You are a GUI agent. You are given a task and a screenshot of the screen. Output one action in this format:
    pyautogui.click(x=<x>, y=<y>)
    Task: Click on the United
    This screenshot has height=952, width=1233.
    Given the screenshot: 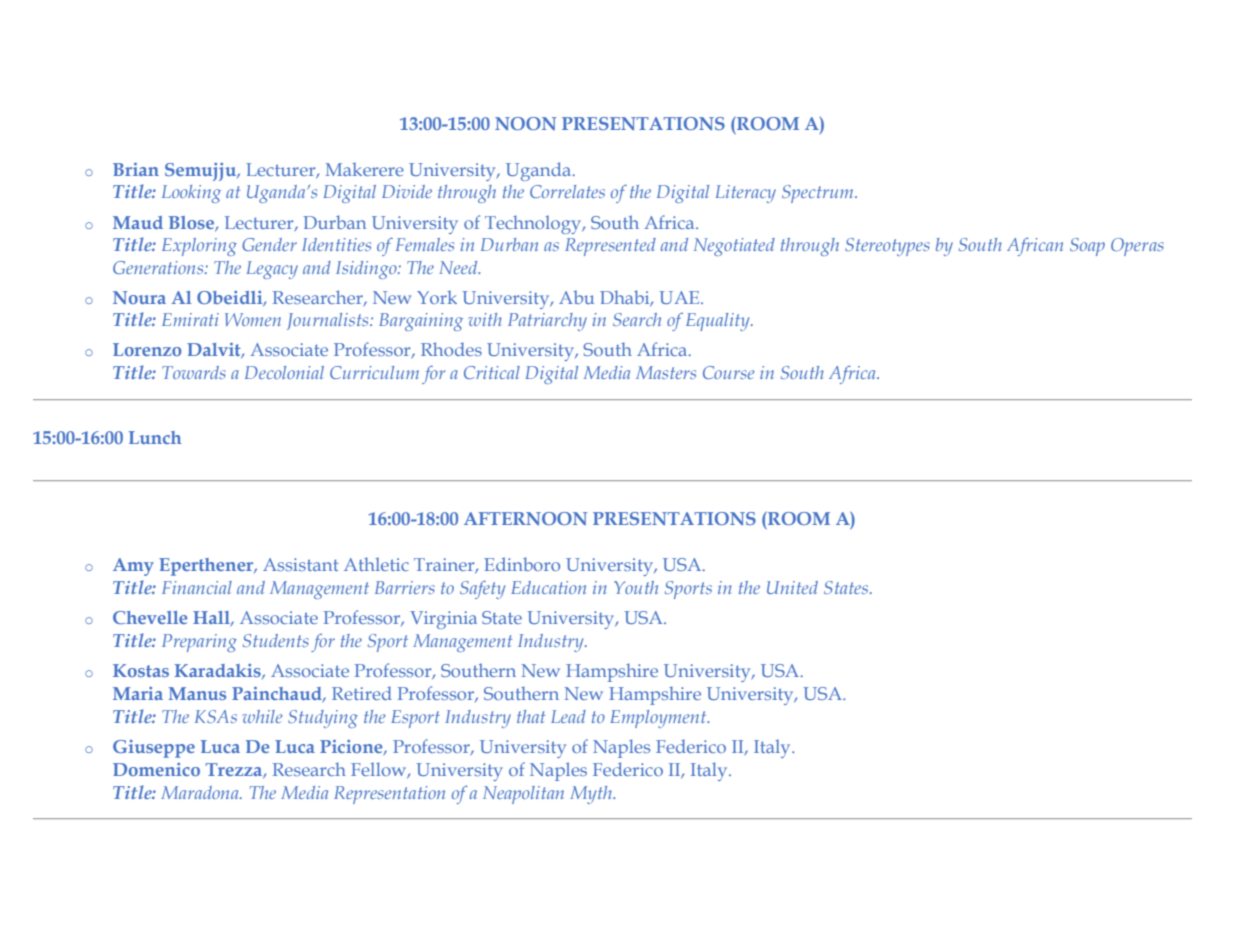 What is the action you would take?
    pyautogui.click(x=792, y=587)
